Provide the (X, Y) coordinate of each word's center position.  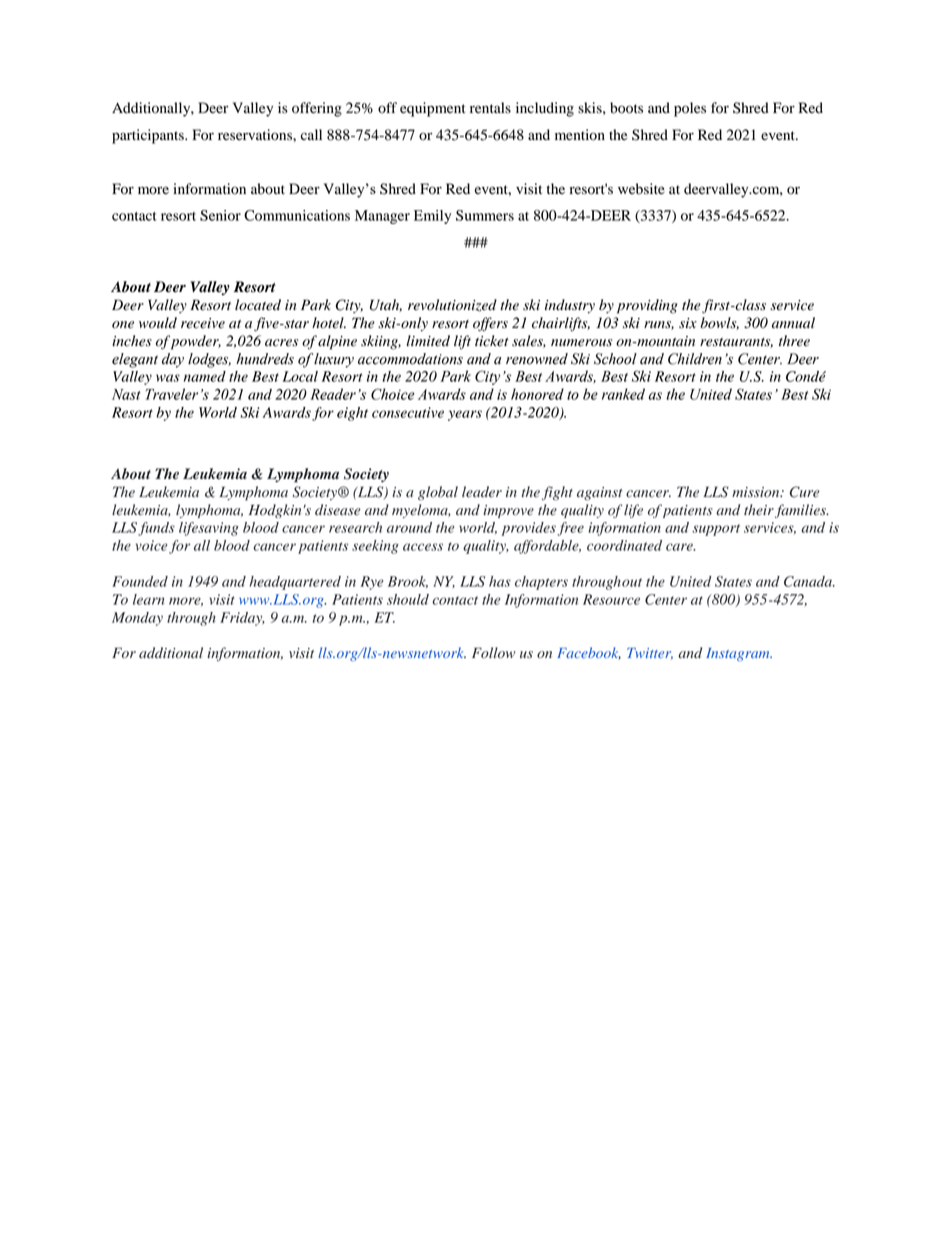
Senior (220, 215)
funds (156, 529)
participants (149, 136)
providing (647, 306)
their (760, 511)
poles (690, 109)
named (205, 376)
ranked (623, 394)
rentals (490, 107)
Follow (494, 652)
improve (508, 511)
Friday (242, 619)
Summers (485, 215)
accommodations (410, 359)
